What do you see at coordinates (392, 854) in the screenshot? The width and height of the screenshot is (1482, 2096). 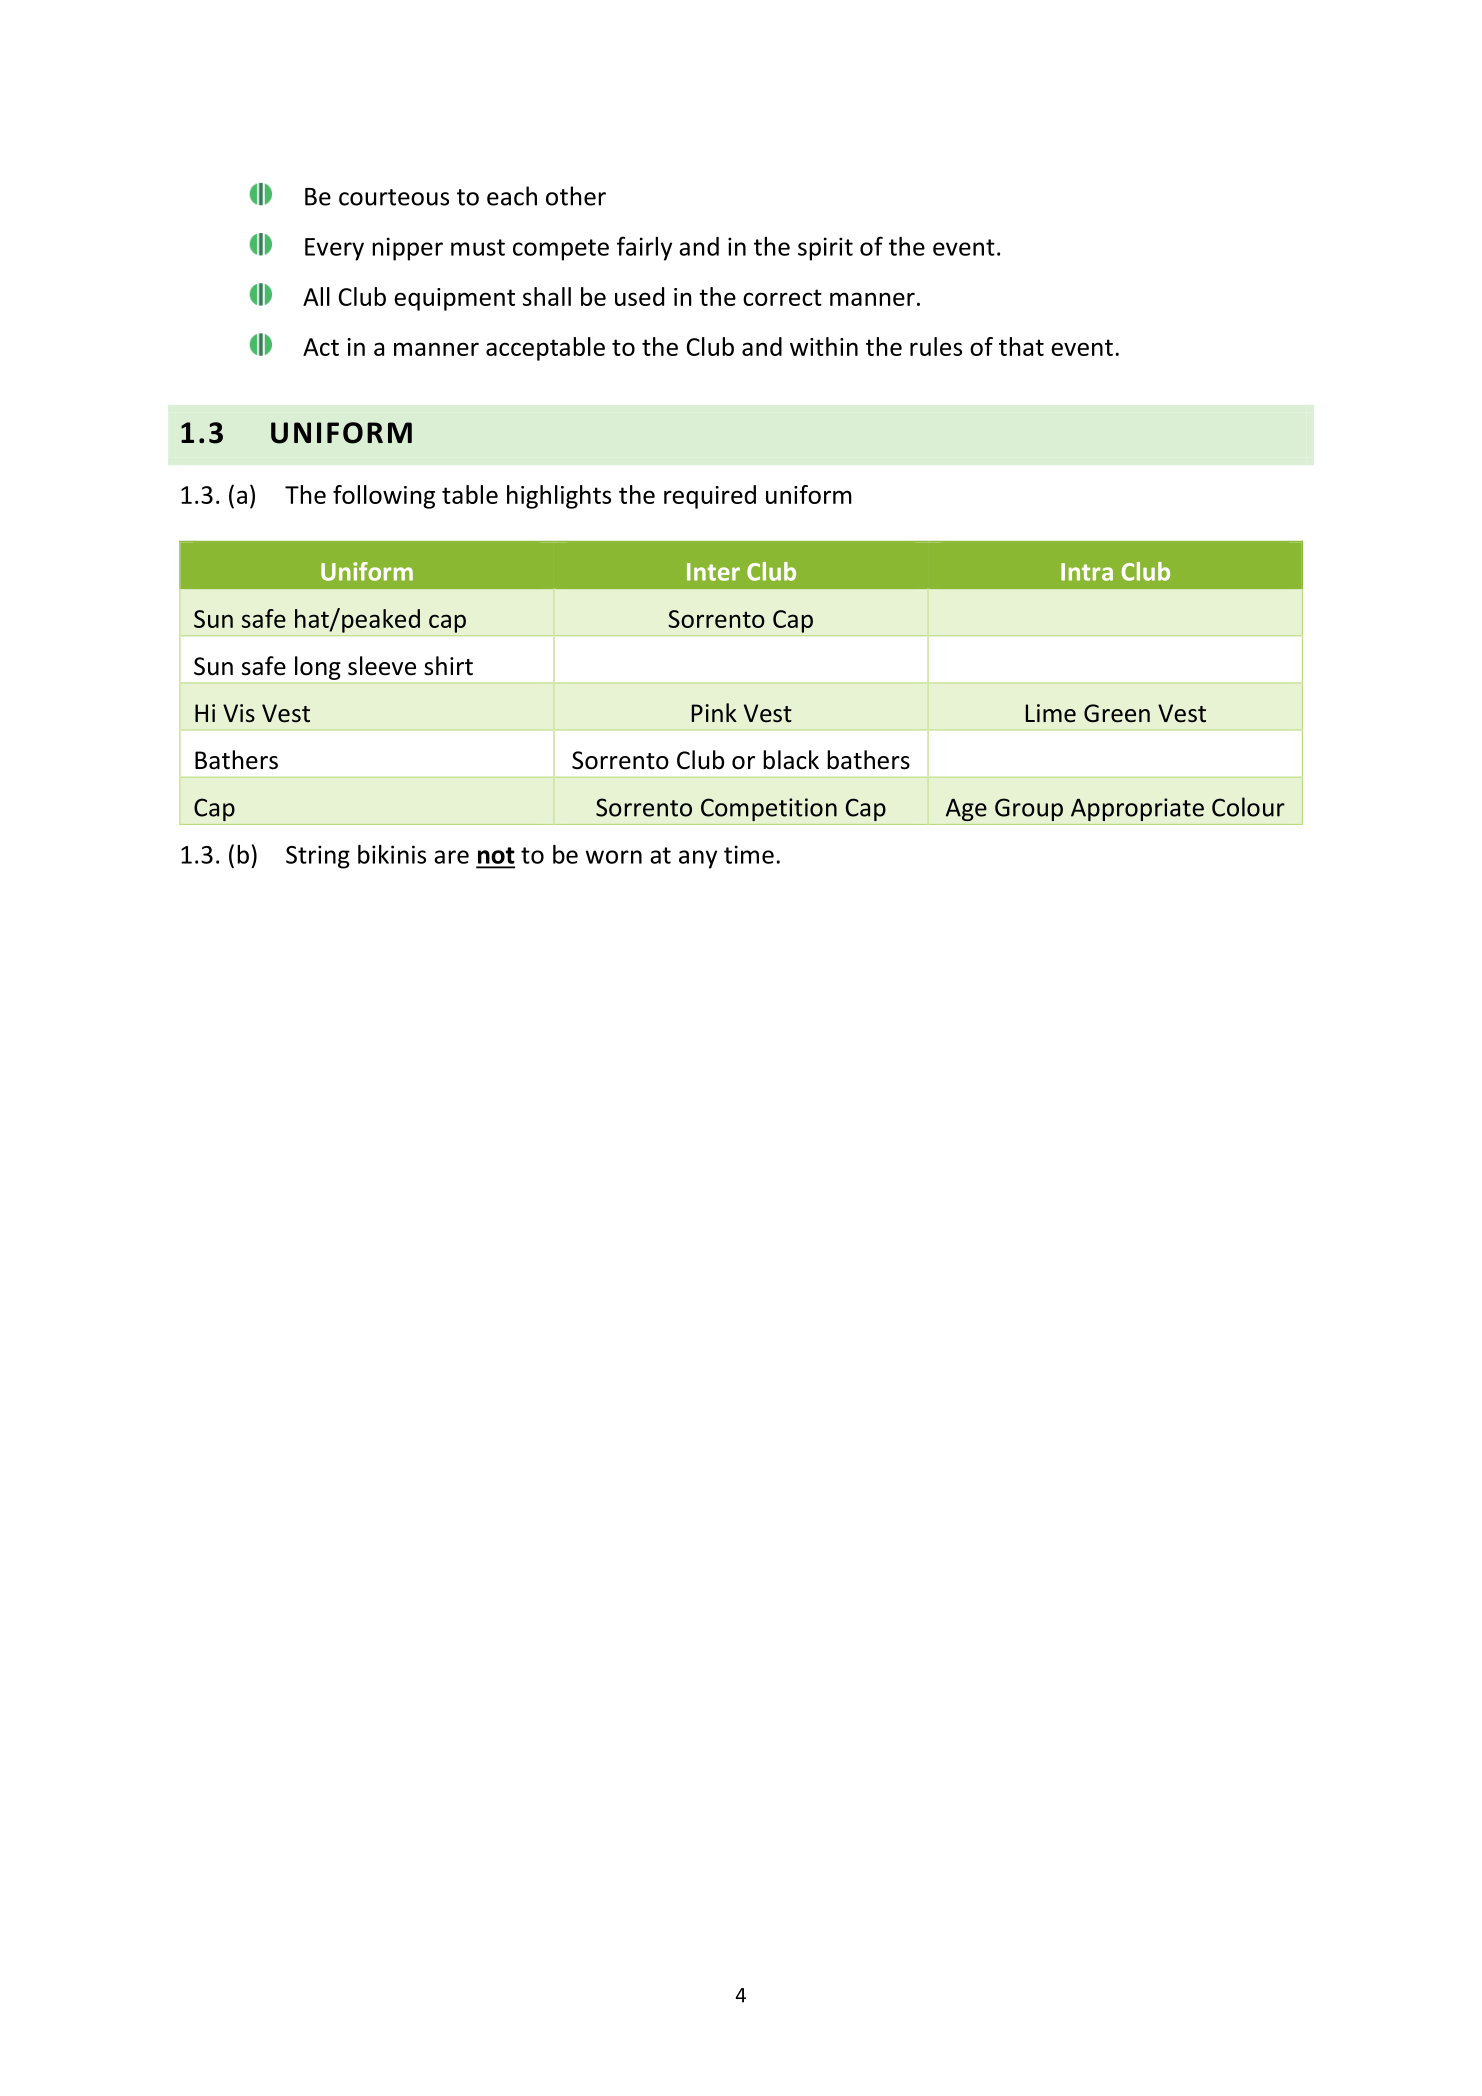 I see `bikinis` at bounding box center [392, 854].
